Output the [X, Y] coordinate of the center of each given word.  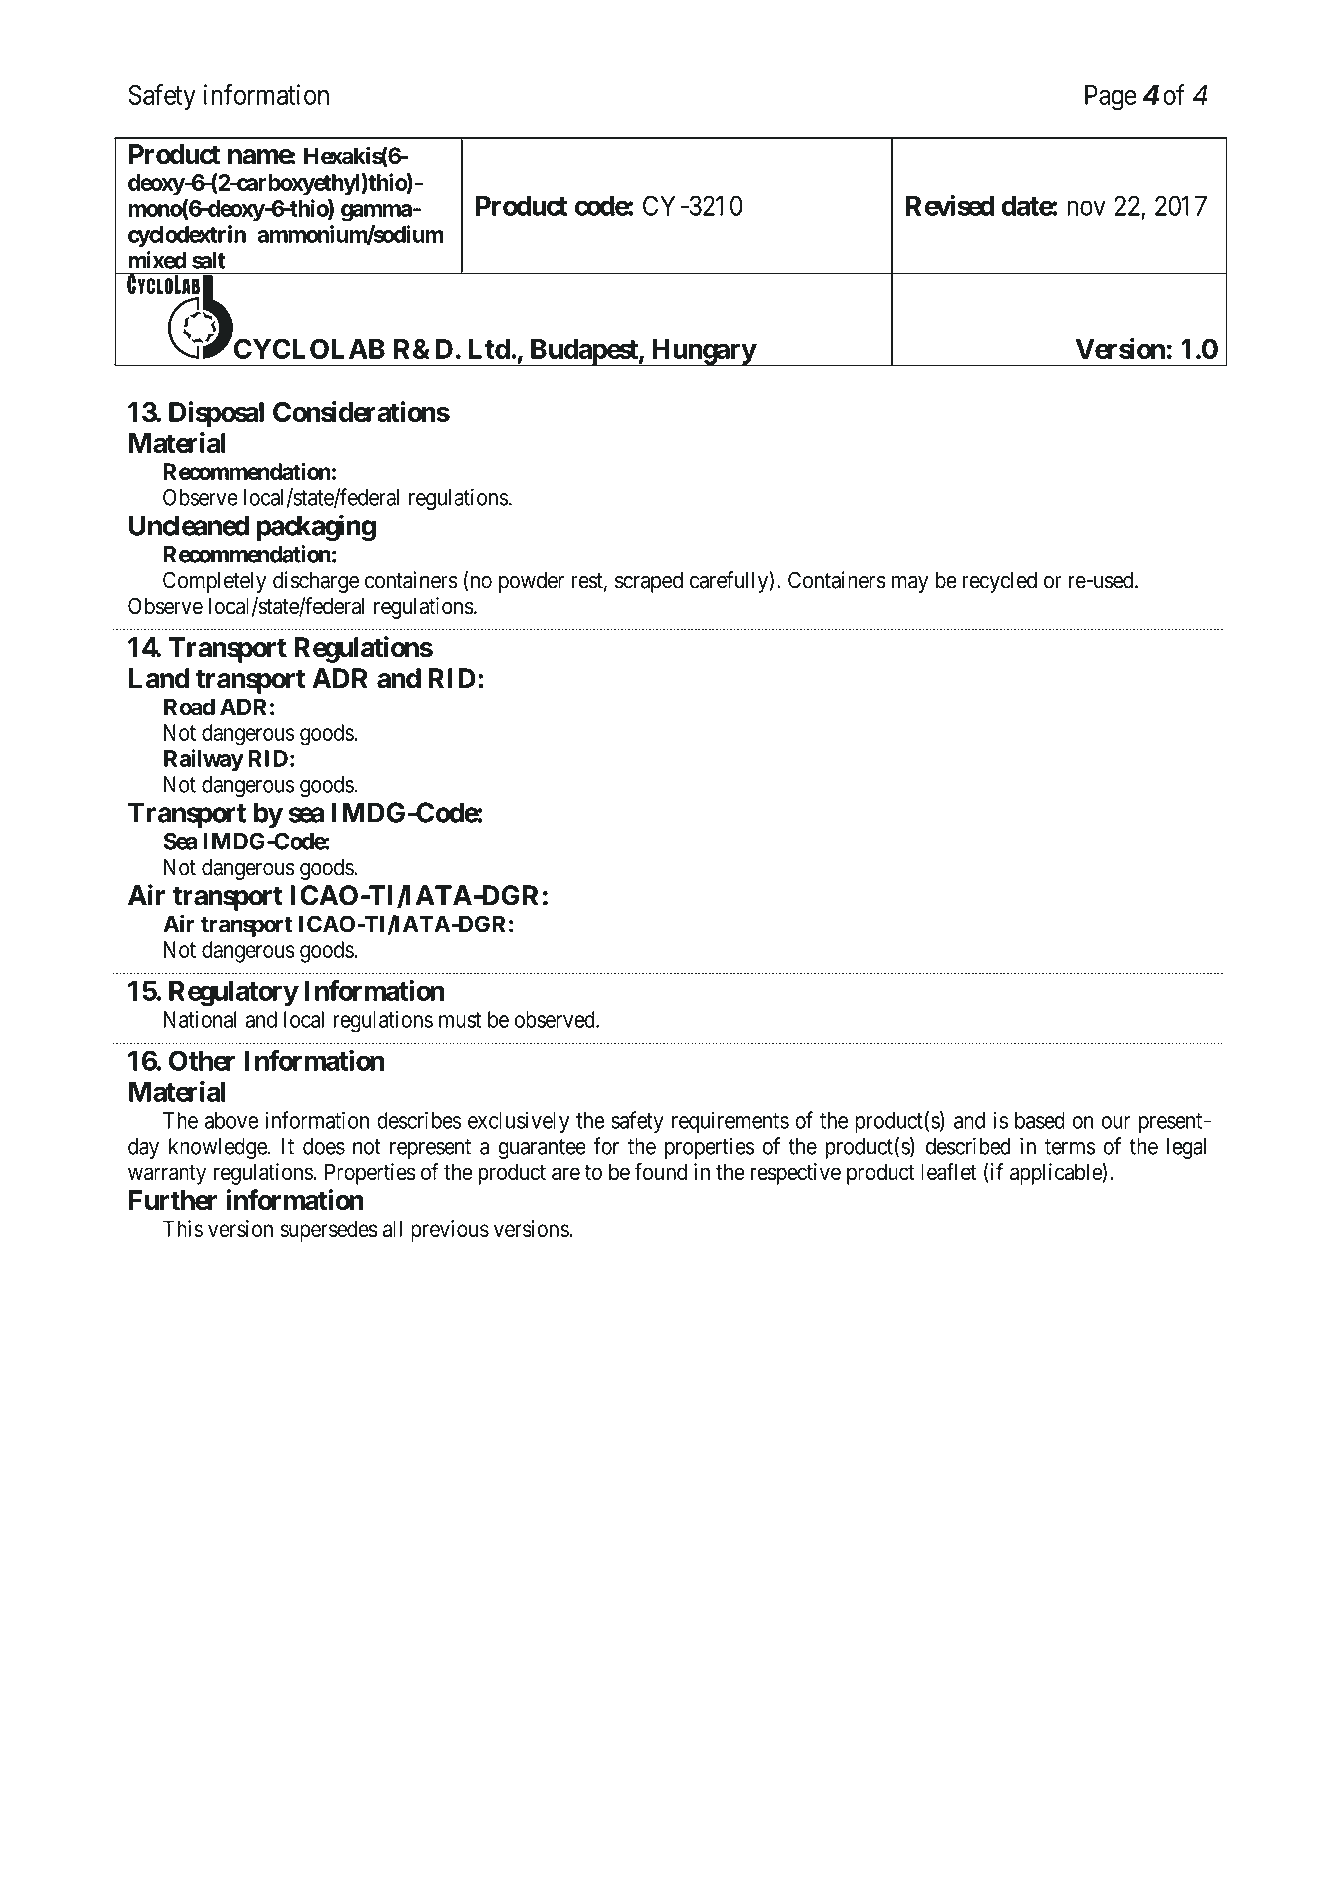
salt [209, 260]
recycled [1000, 582]
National [200, 1019]
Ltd [489, 349]
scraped [649, 582]
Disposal [216, 414]
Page [1111, 98]
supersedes [329, 1231]
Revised [950, 205]
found [661, 1171]
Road [189, 707]
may [910, 584]
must [460, 1020]
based [1040, 1120]
